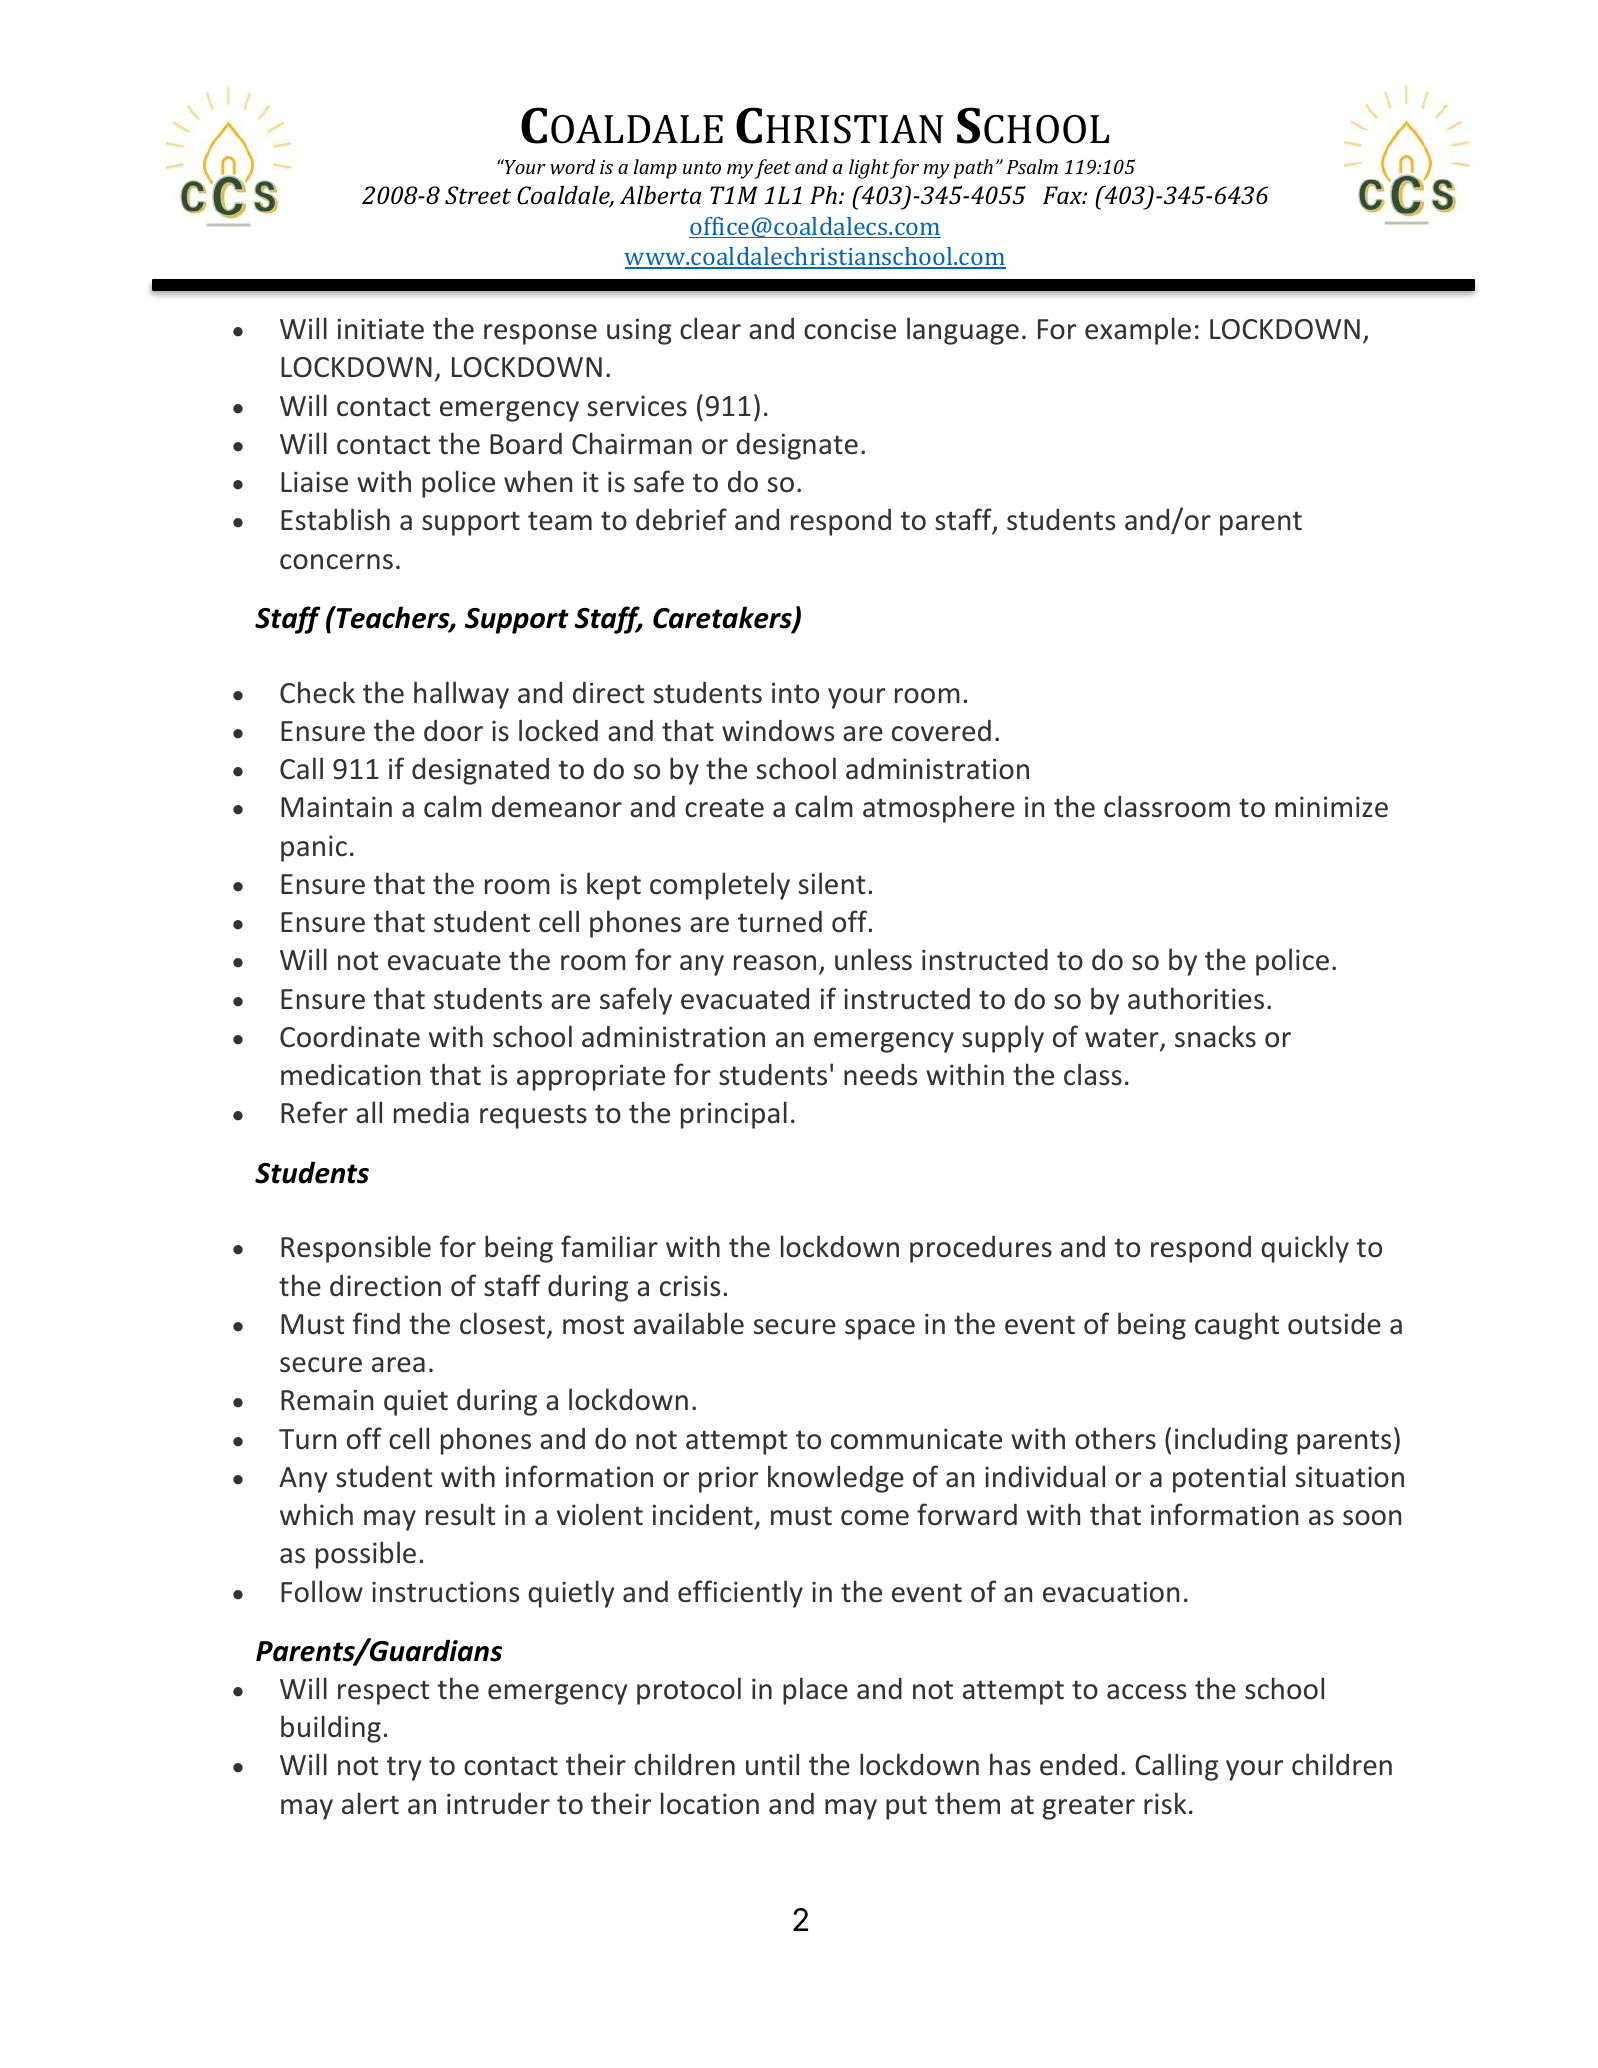 This screenshot has width=1598, height=2068. I want to click on door, so click(453, 731).
